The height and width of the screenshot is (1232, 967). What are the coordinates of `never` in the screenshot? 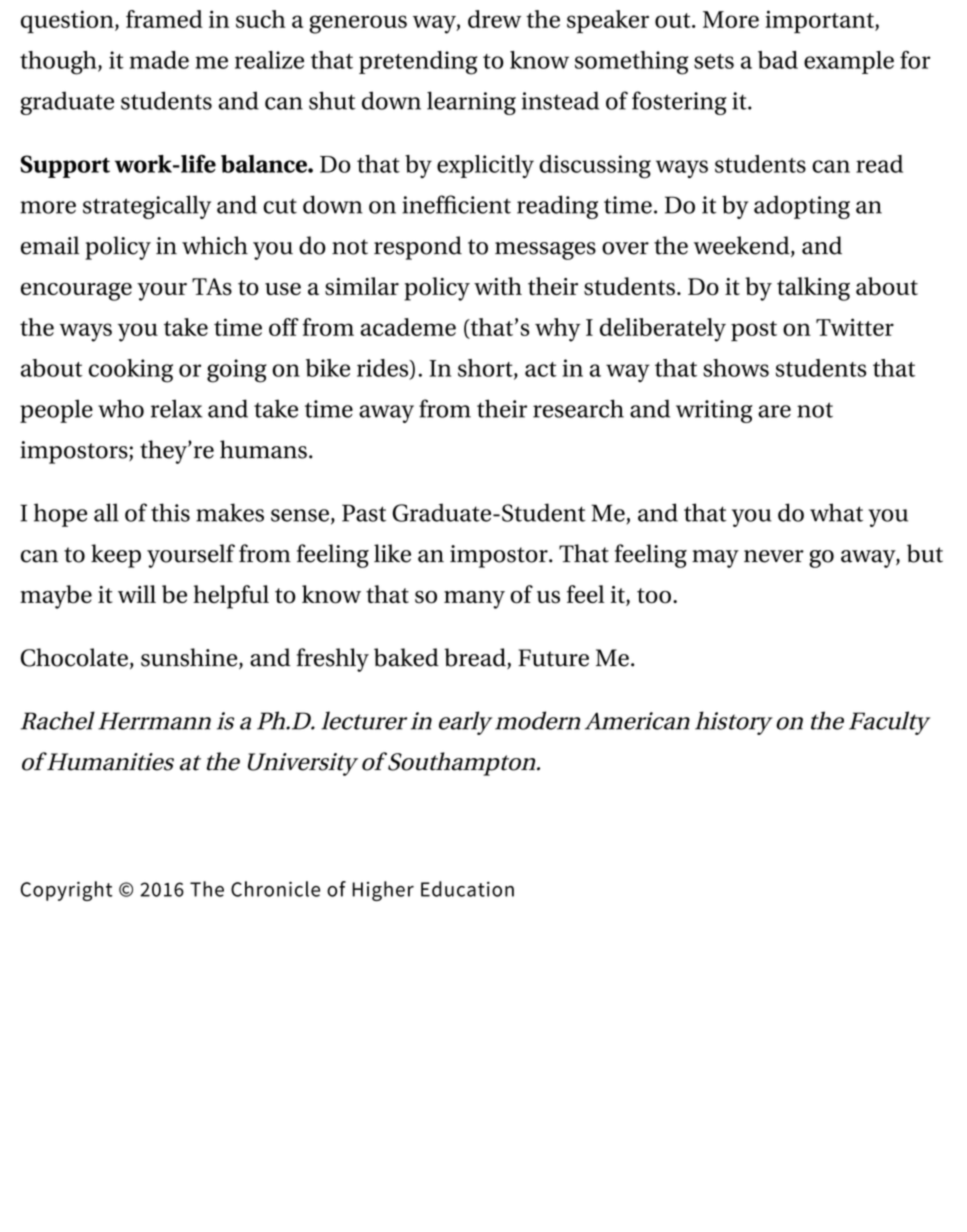 It's located at (774, 556).
